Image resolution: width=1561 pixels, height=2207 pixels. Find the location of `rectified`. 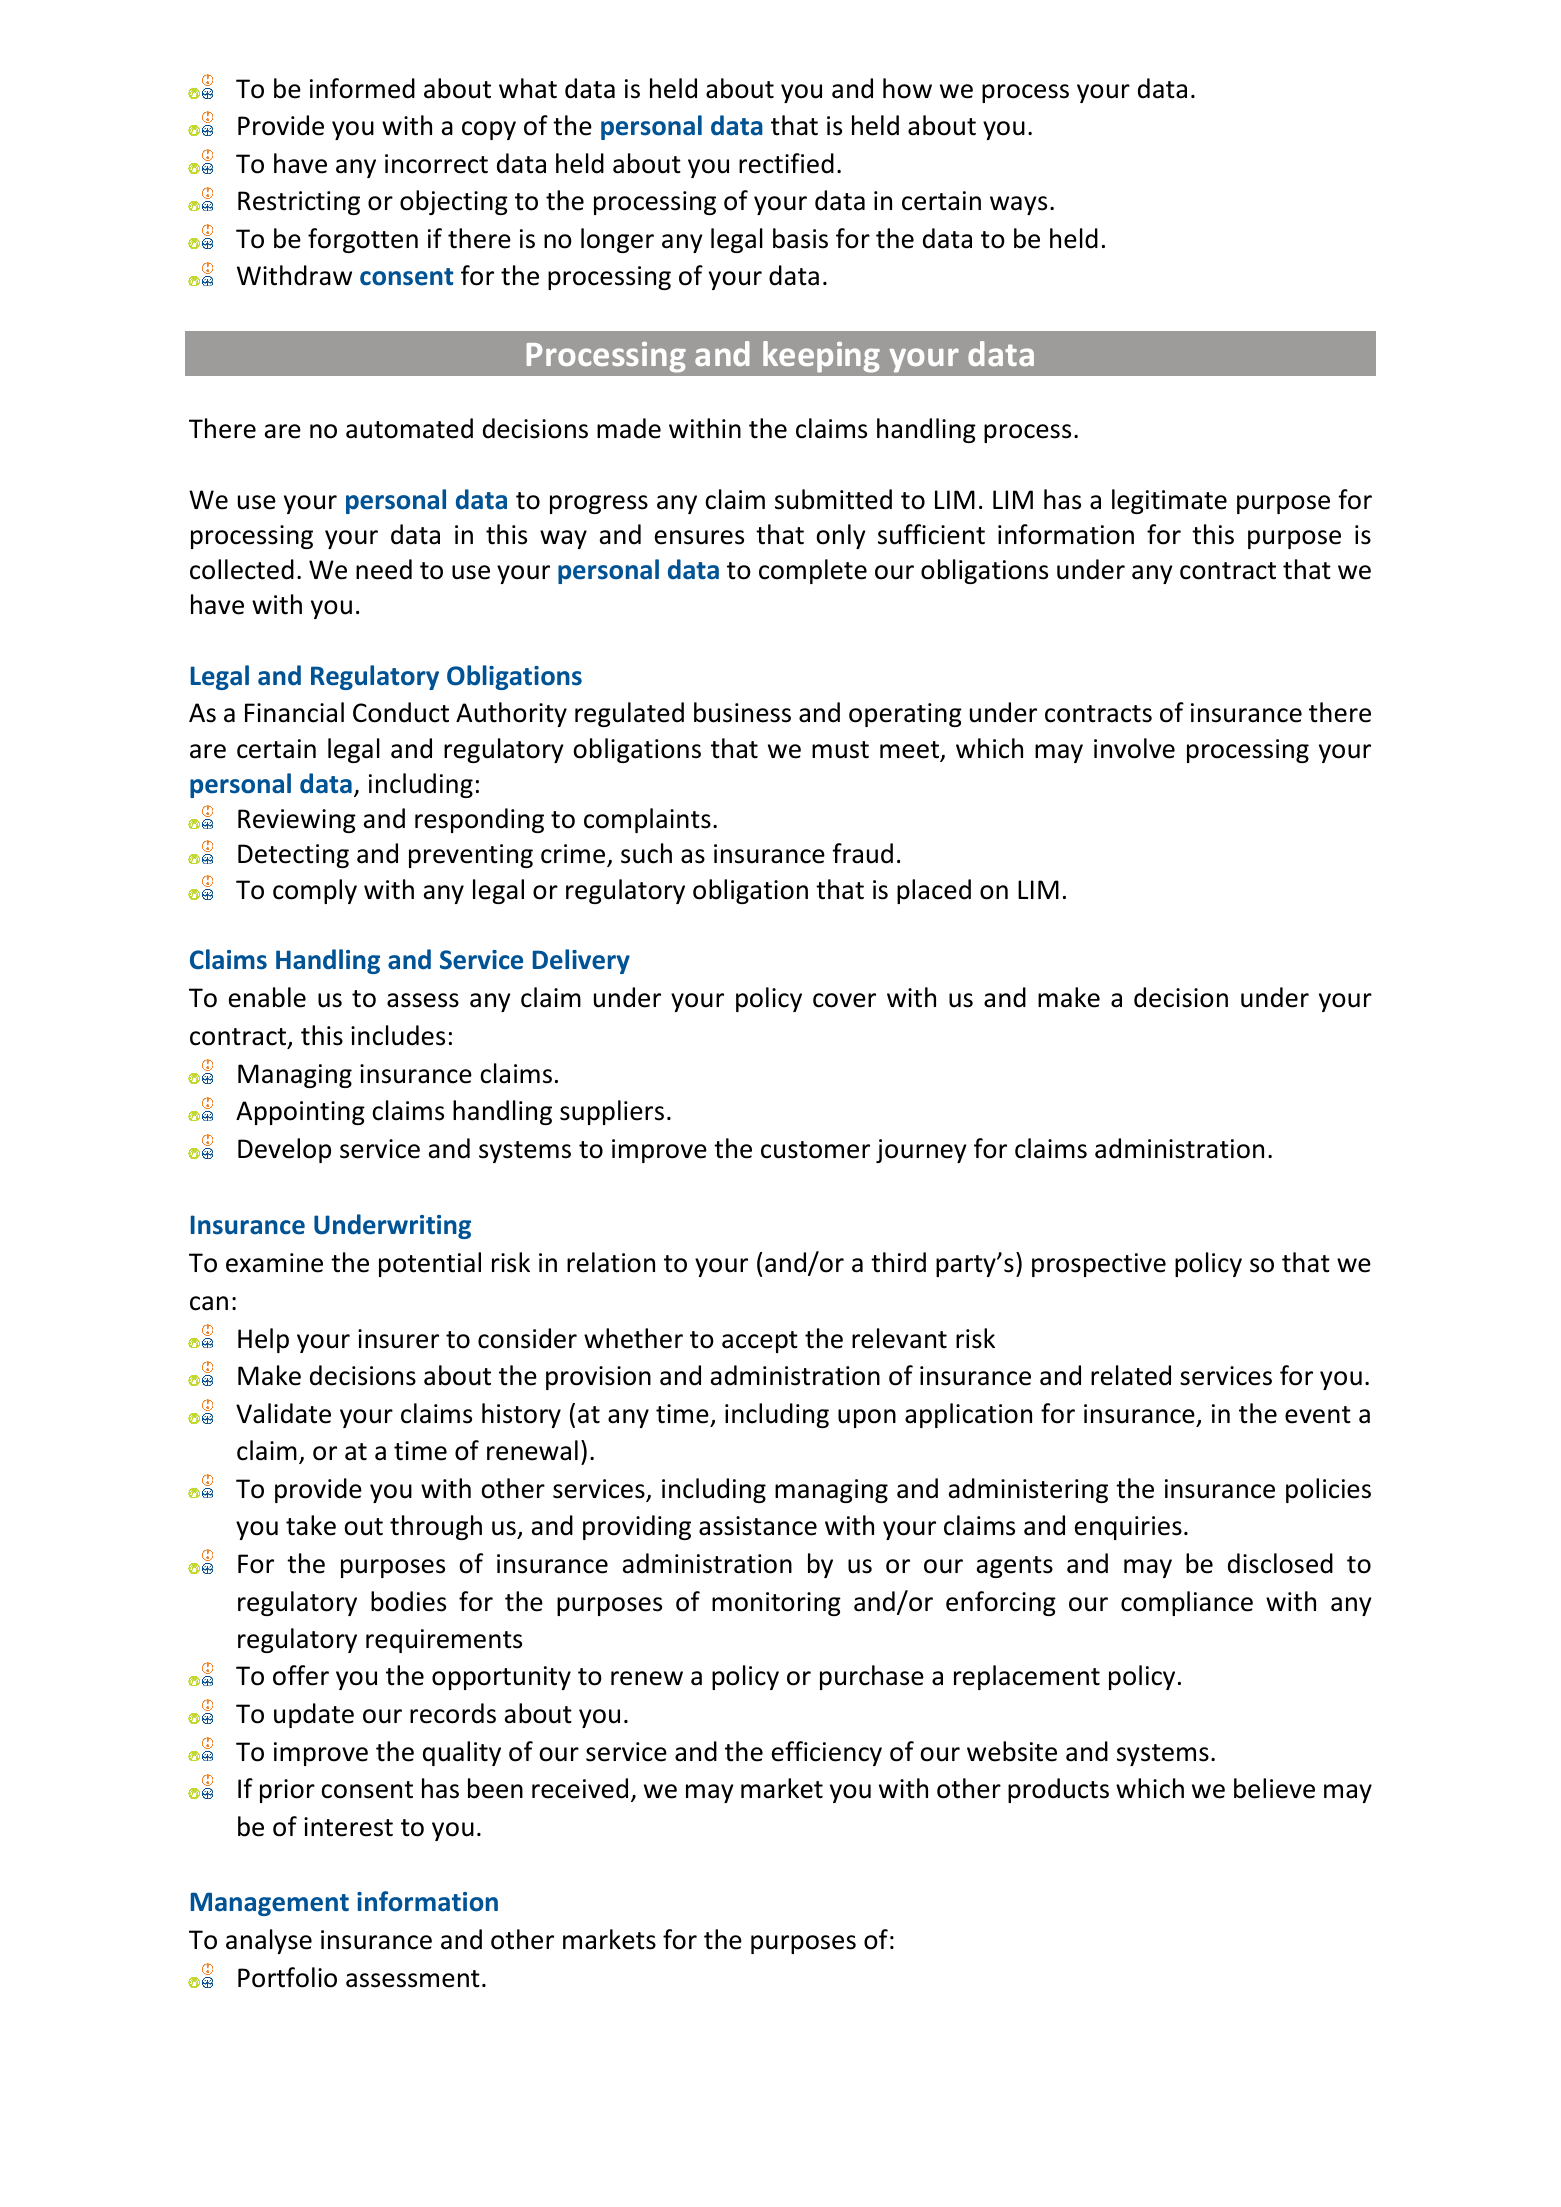

rectified is located at coordinates (786, 163).
